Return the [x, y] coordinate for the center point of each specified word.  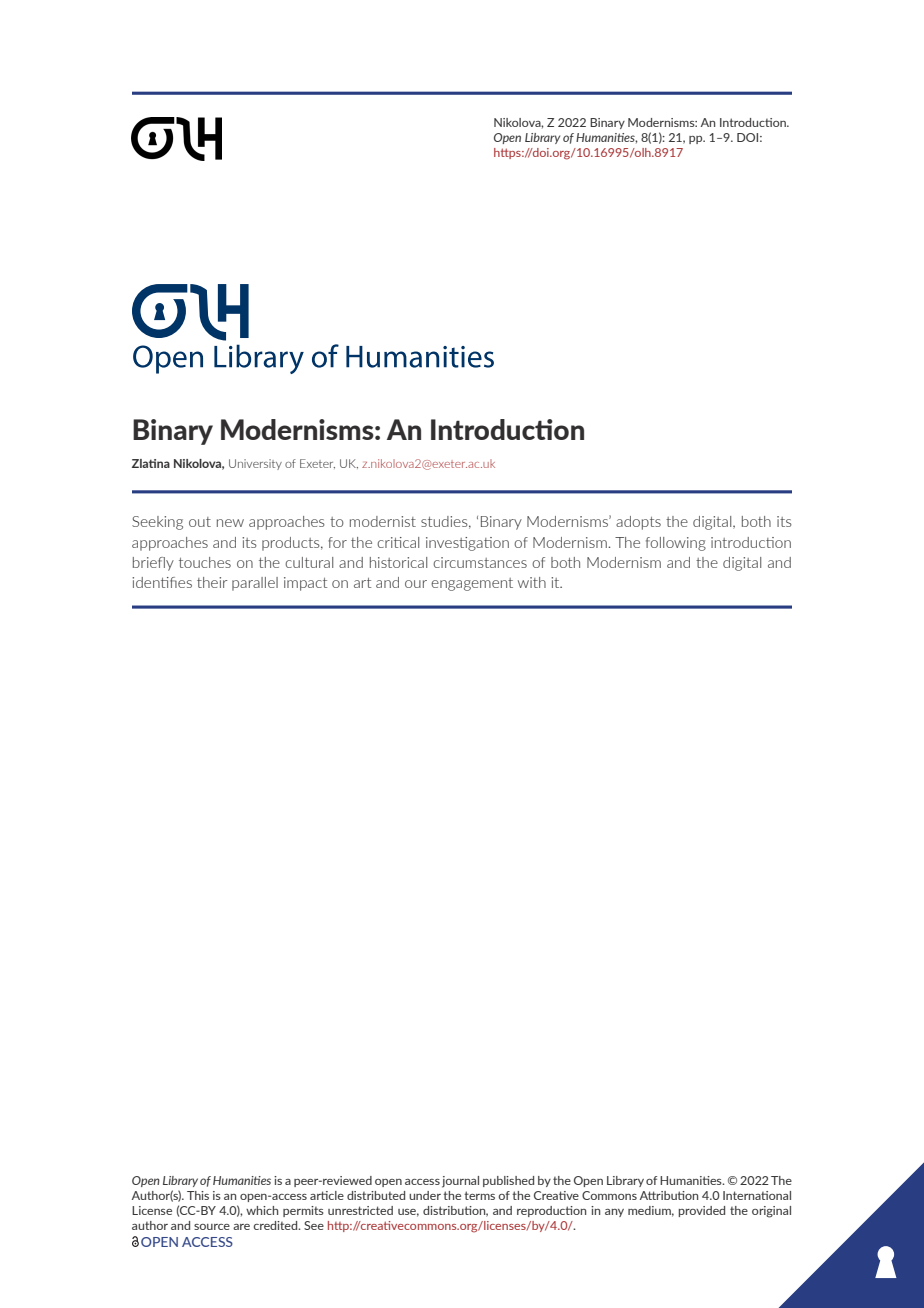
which [262, 1210]
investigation [467, 544]
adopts [638, 523]
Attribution [669, 1195]
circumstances [480, 562]
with [532, 582]
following [676, 544]
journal [460, 1182]
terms [479, 1195]
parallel [255, 584]
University [255, 464]
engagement [472, 584]
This [198, 1195]
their [212, 582]
